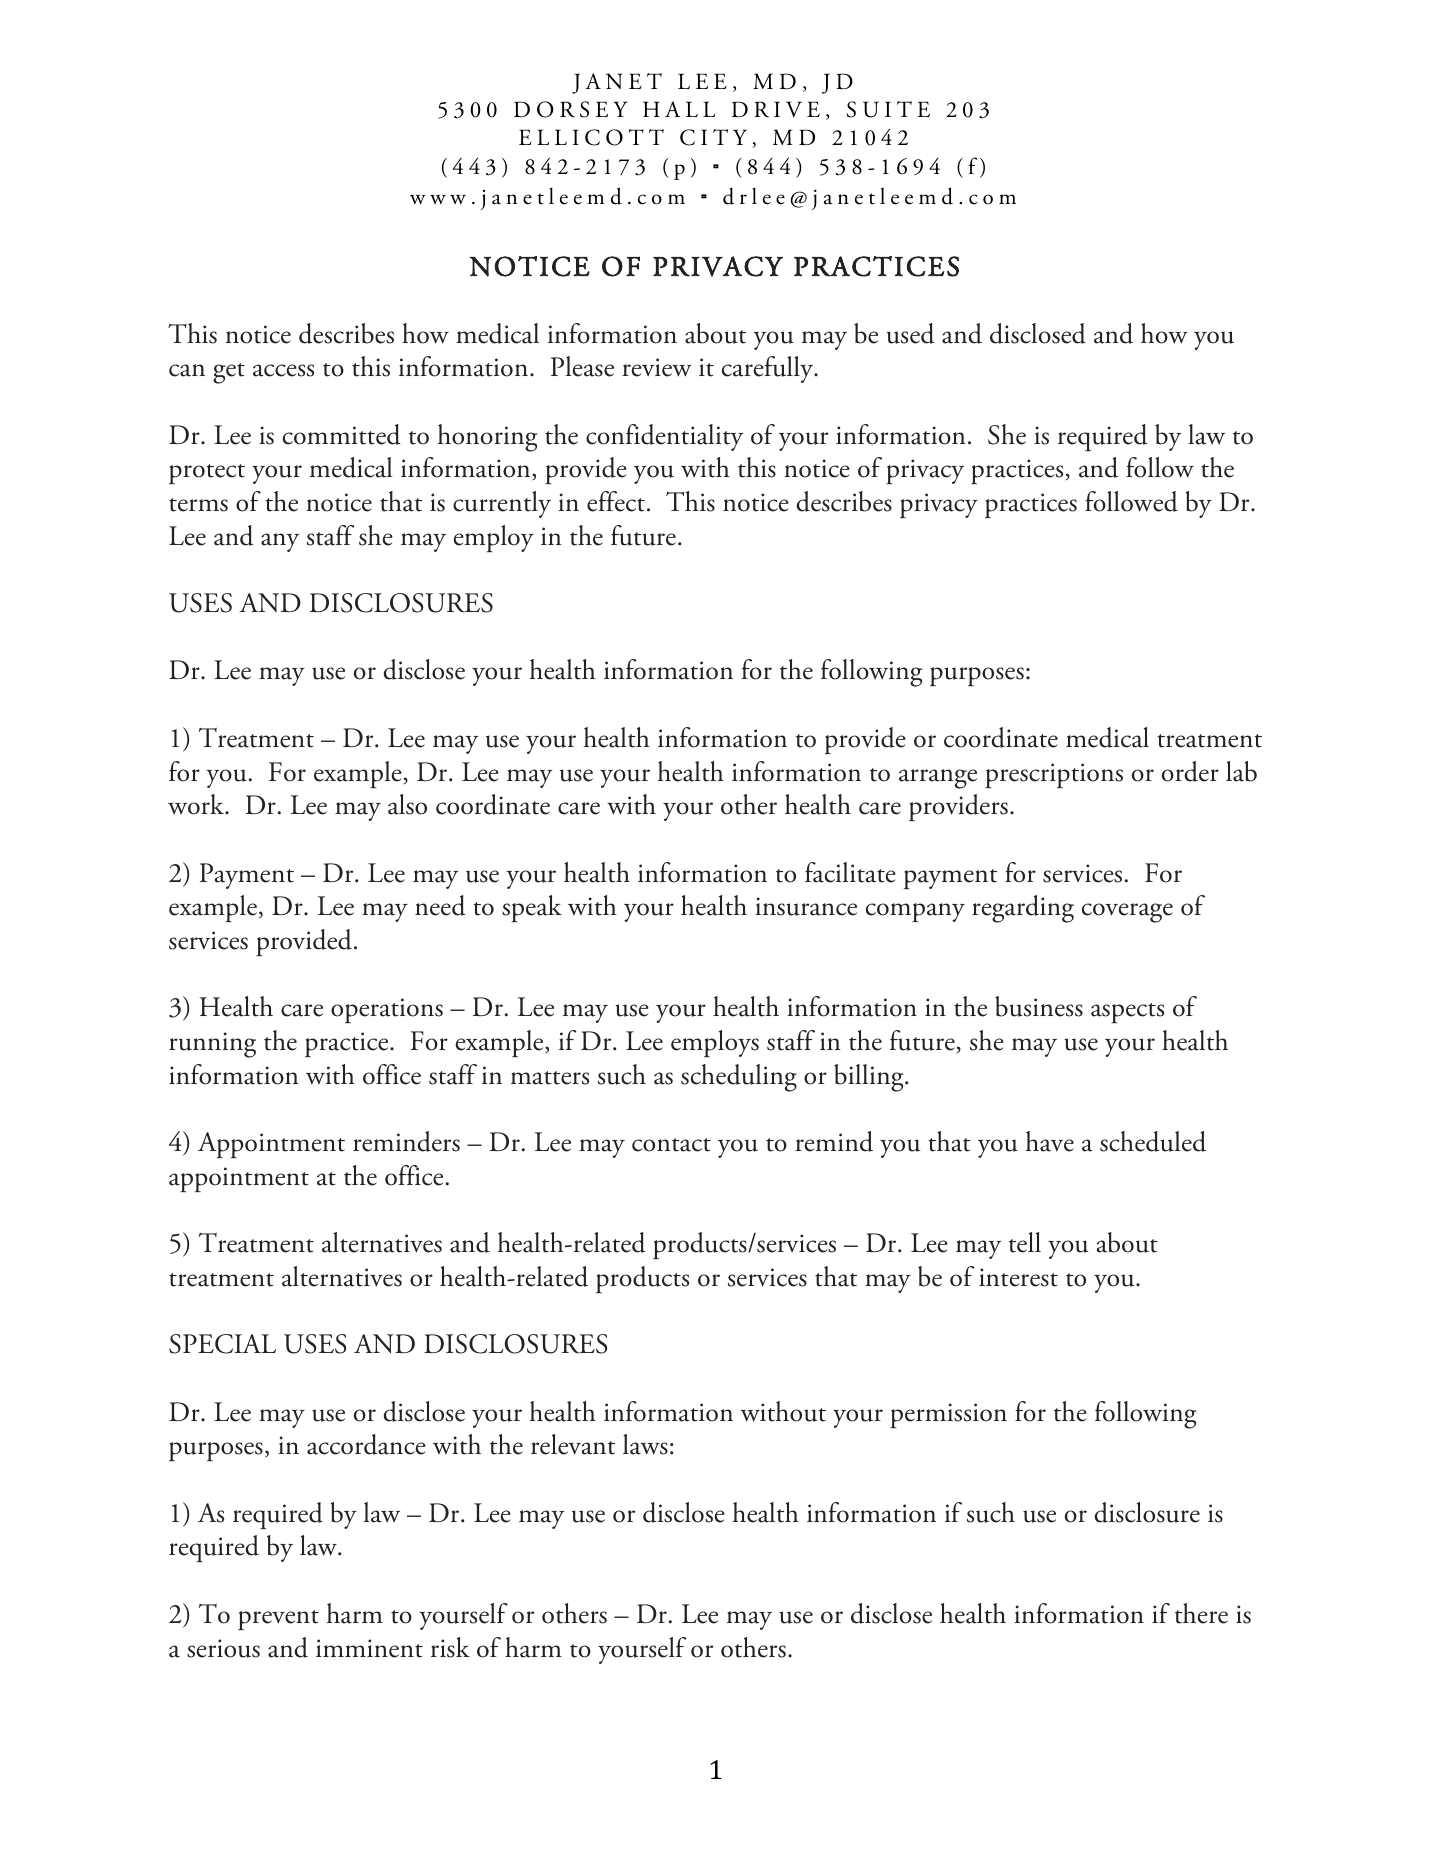 This document has width=1432, height=1853. What do you see at coordinates (671, 1145) in the document?
I see `contact` at bounding box center [671, 1145].
